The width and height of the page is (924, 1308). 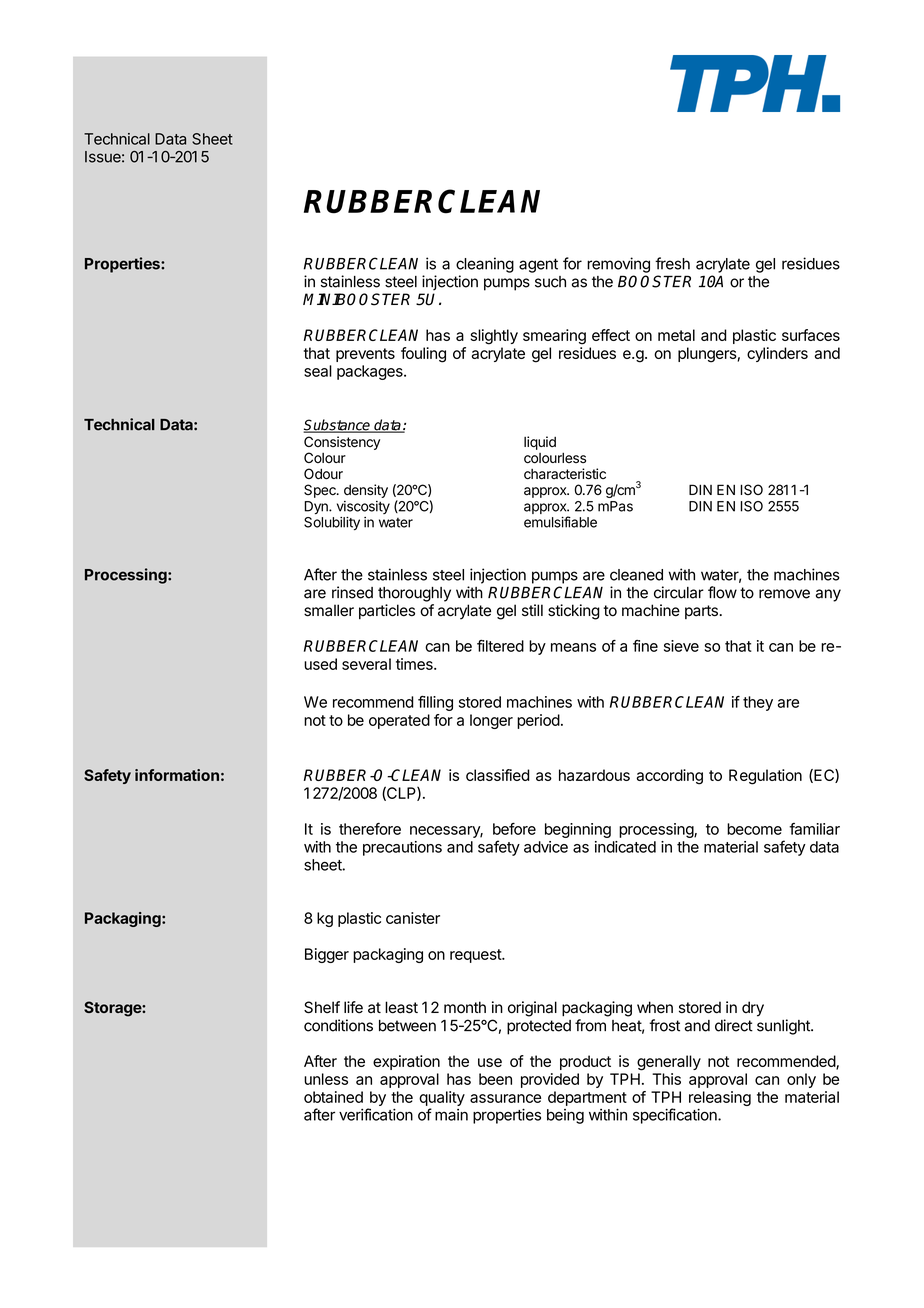 What do you see at coordinates (442, 1098) in the page?
I see `quality` at bounding box center [442, 1098].
